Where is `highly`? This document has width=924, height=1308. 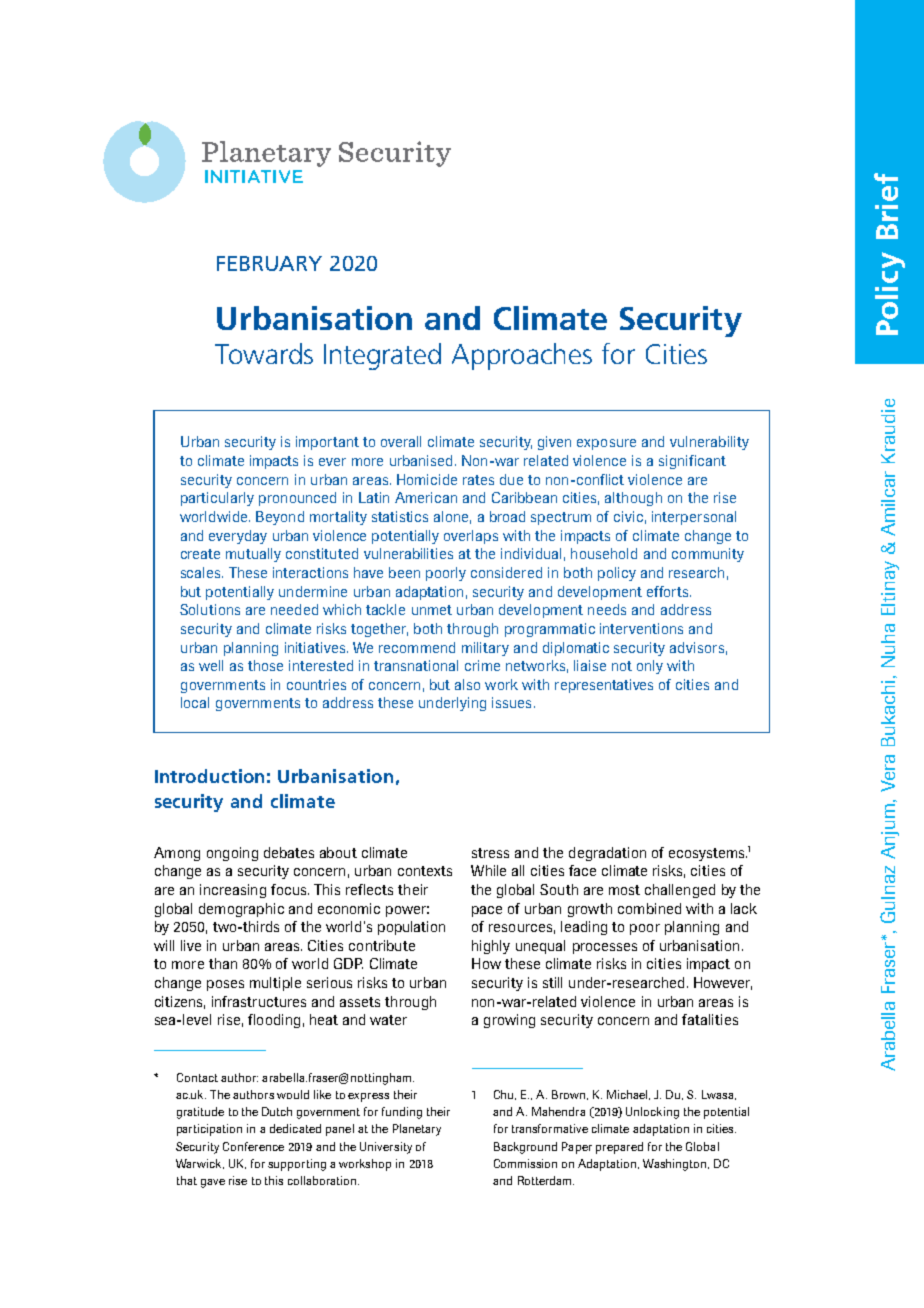
highly is located at coordinates (491, 947).
